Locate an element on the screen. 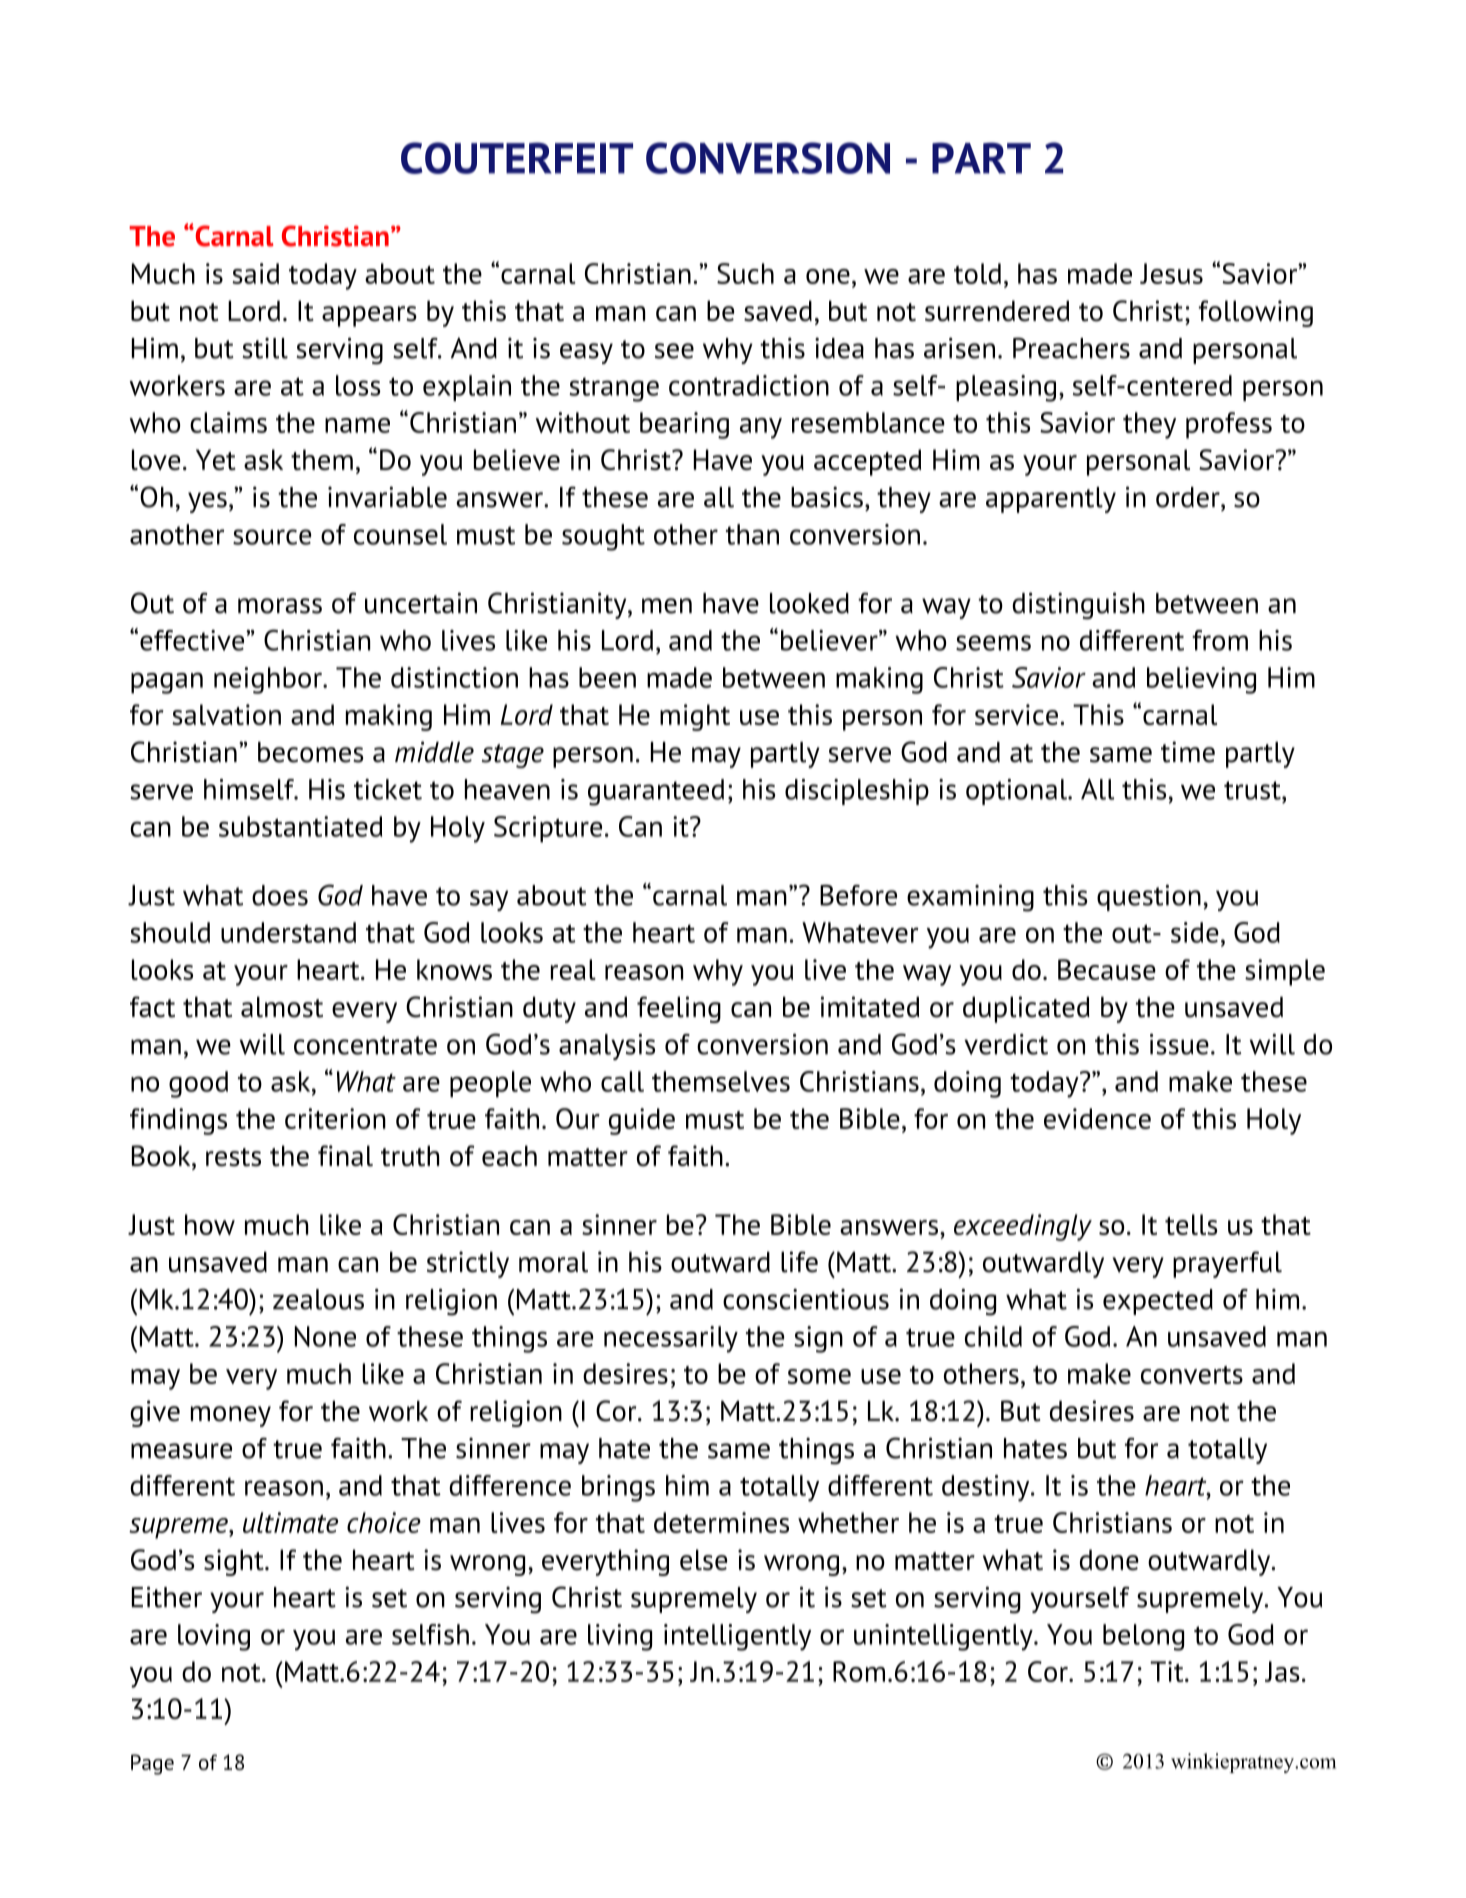 This screenshot has width=1466, height=1898. Such is located at coordinates (745, 273).
